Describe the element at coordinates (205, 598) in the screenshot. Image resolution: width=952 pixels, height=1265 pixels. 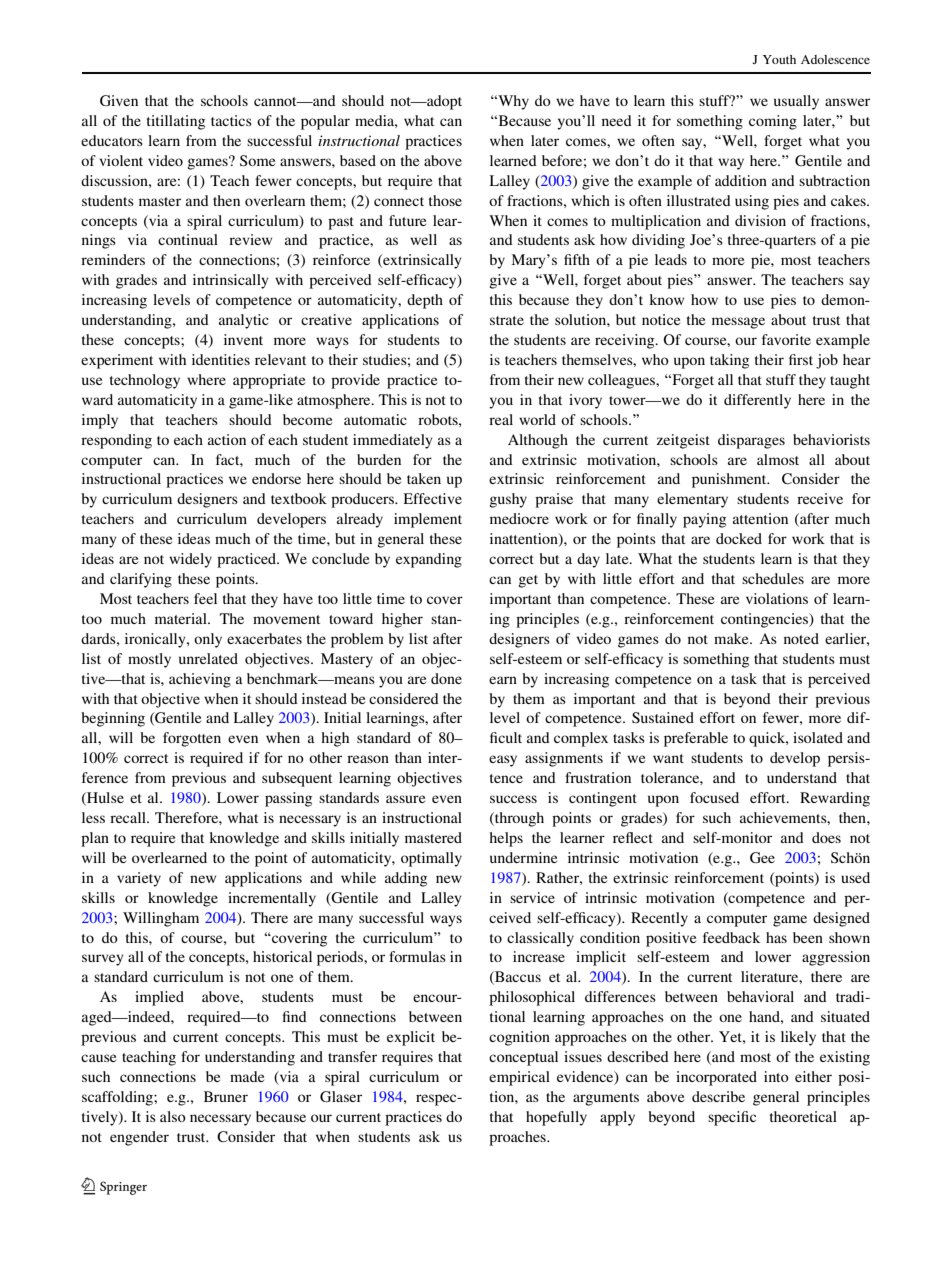
I see `feel` at that location.
